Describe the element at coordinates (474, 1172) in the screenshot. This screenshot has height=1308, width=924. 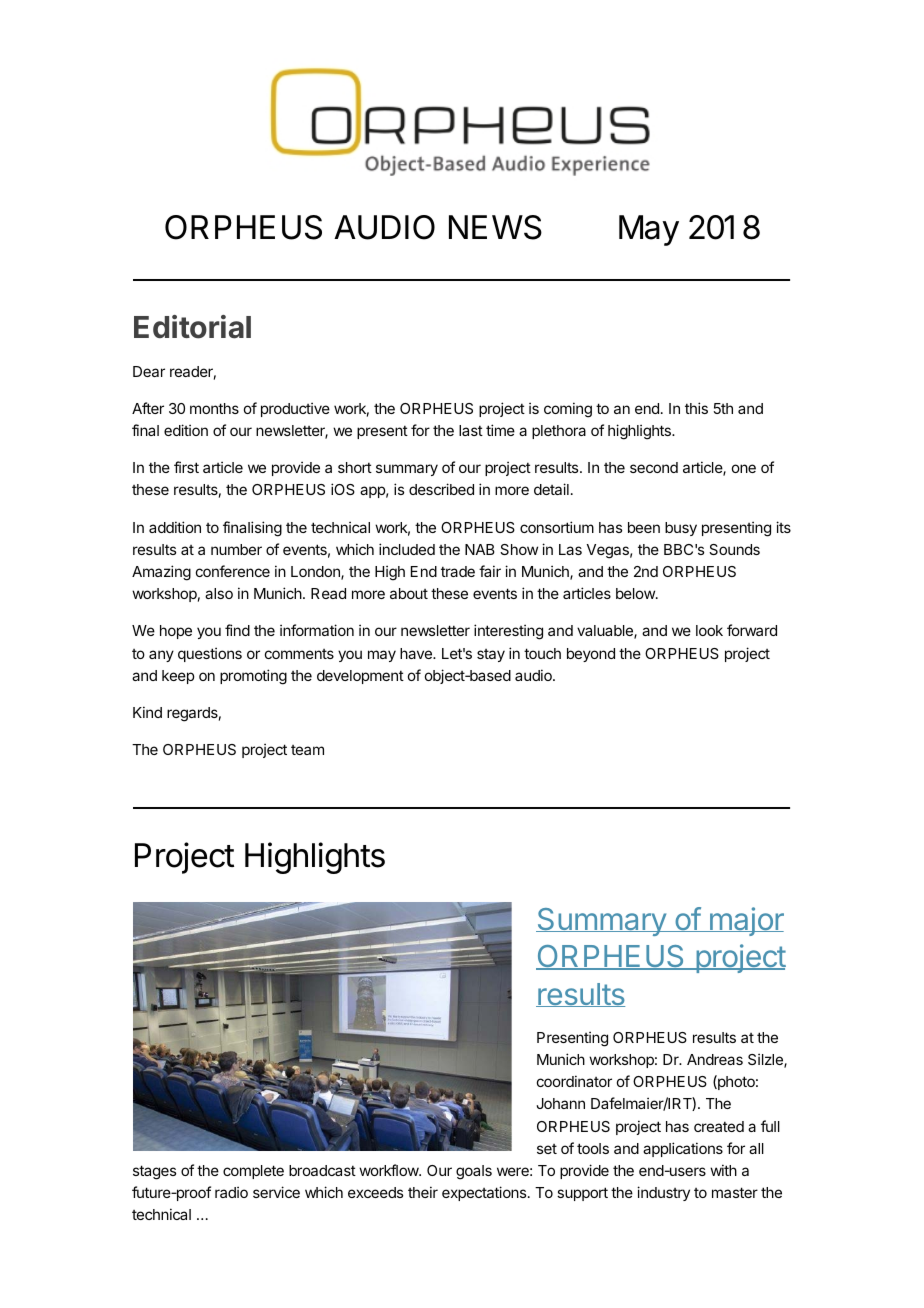
I see `goals` at that location.
